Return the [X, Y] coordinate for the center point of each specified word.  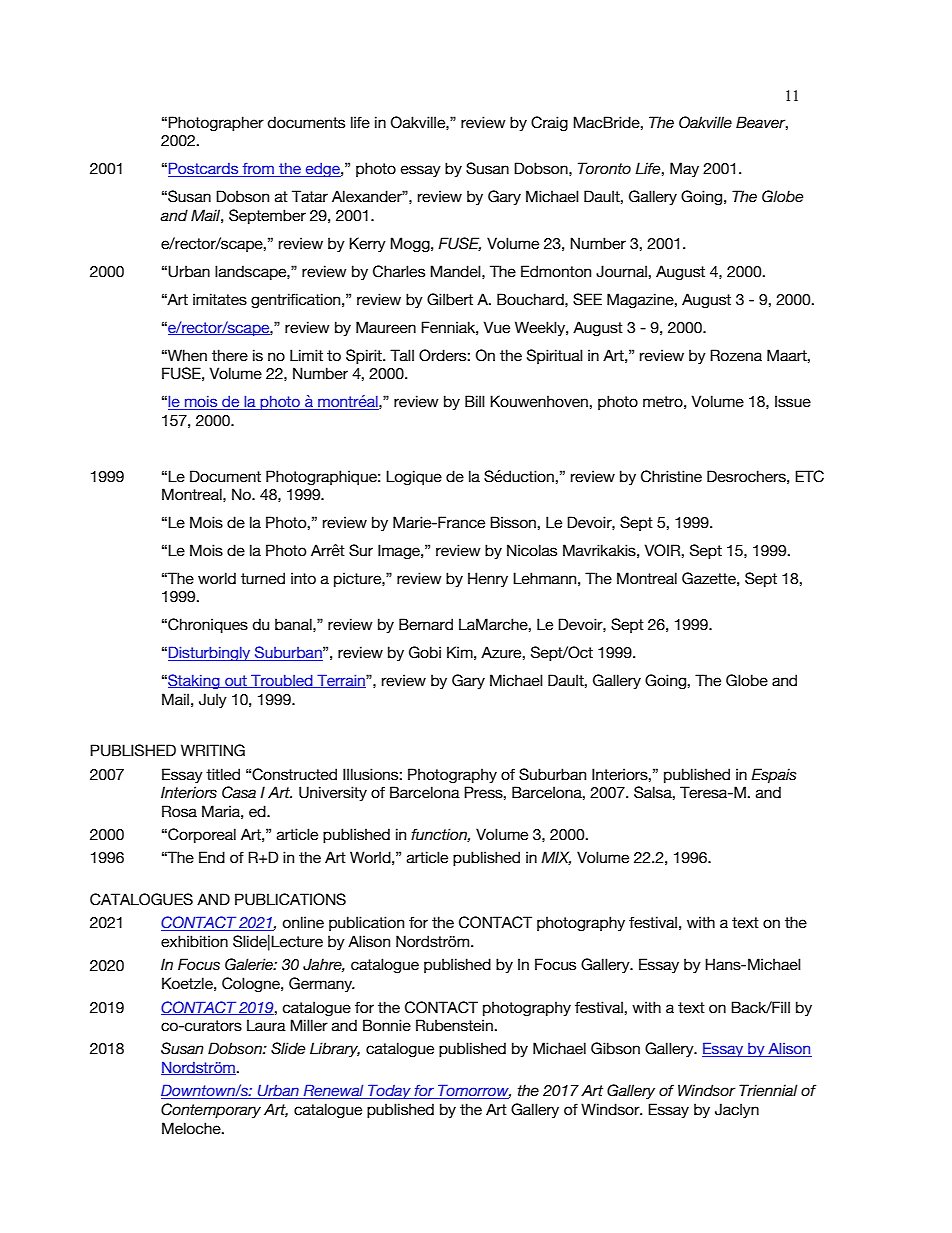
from [258, 170]
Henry [488, 579]
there [230, 355]
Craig [549, 123]
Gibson [615, 1048]
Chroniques [207, 625]
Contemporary [211, 1110]
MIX [556, 858]
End [212, 857]
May [684, 169]
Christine [671, 476]
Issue [793, 401]
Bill [475, 401]
